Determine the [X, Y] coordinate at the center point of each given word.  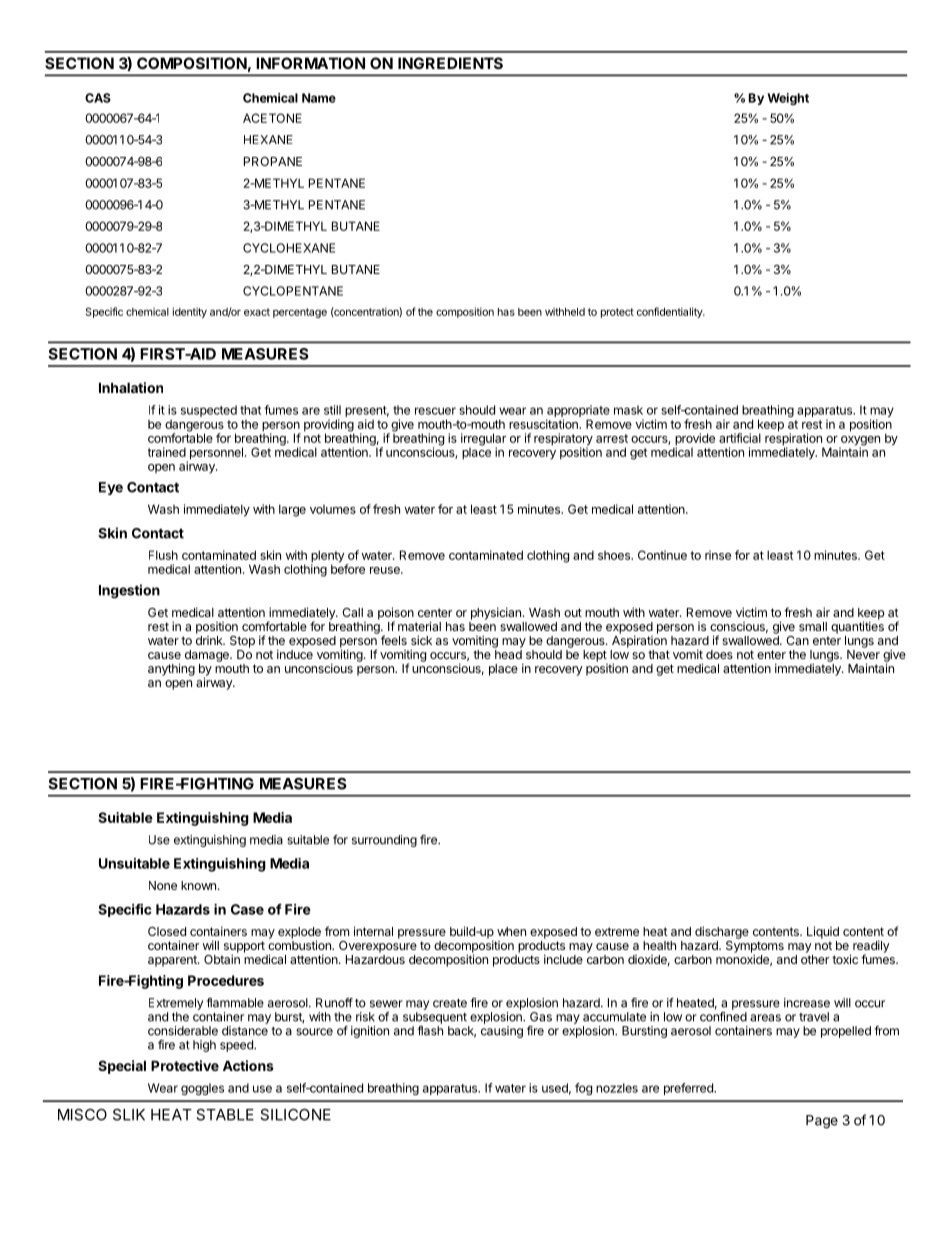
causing [502, 1032]
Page [822, 1122]
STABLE [225, 1115]
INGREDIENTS [450, 63]
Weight [788, 99]
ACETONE [272, 118]
